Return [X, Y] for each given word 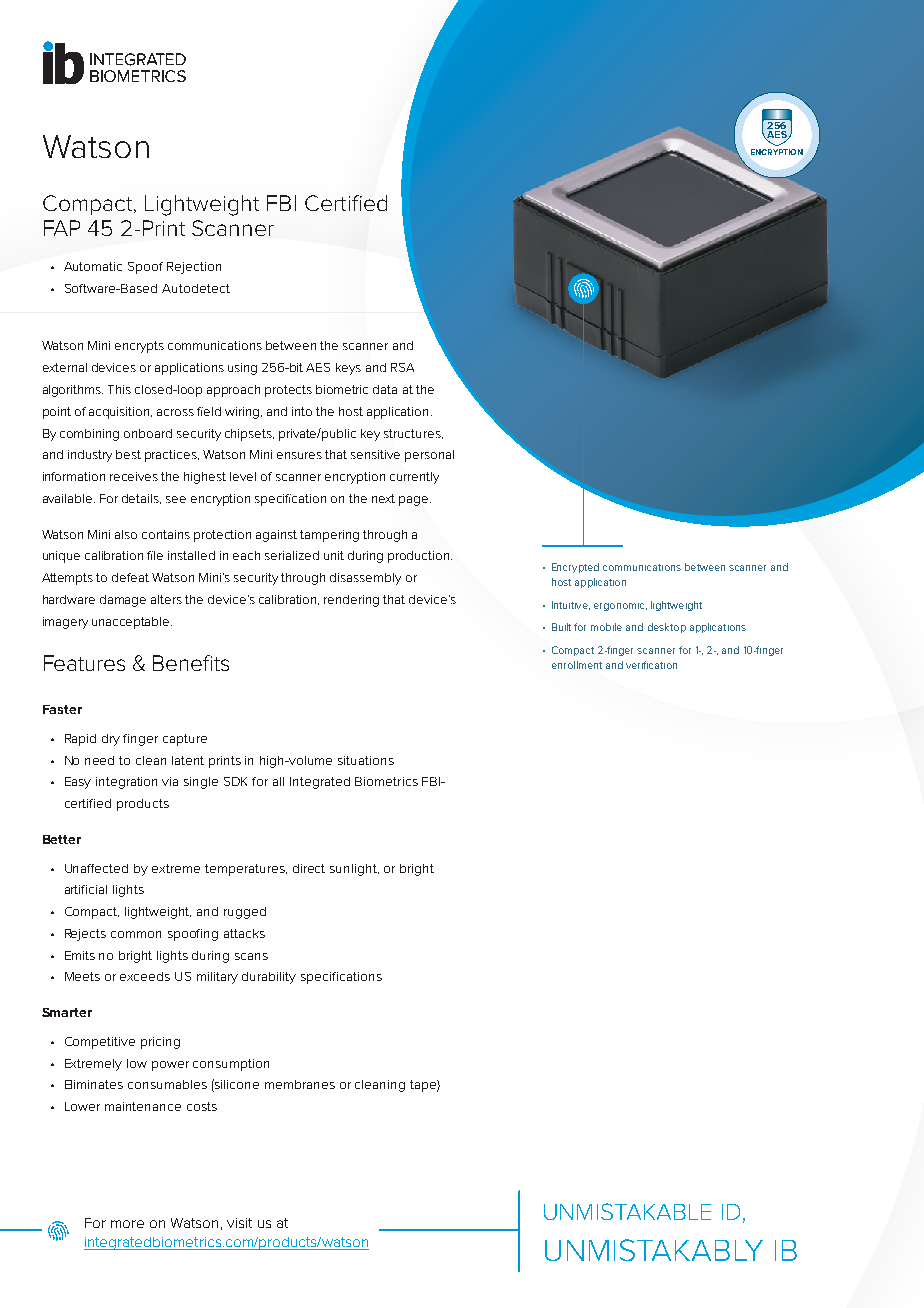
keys [348, 369]
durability [269, 978]
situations [366, 760]
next [383, 498]
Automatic [93, 266]
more [127, 1224]
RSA [402, 367]
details [141, 499]
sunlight [354, 870]
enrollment [577, 665]
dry [111, 740]
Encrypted [575, 568]
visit [239, 1223]
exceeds [145, 976]
